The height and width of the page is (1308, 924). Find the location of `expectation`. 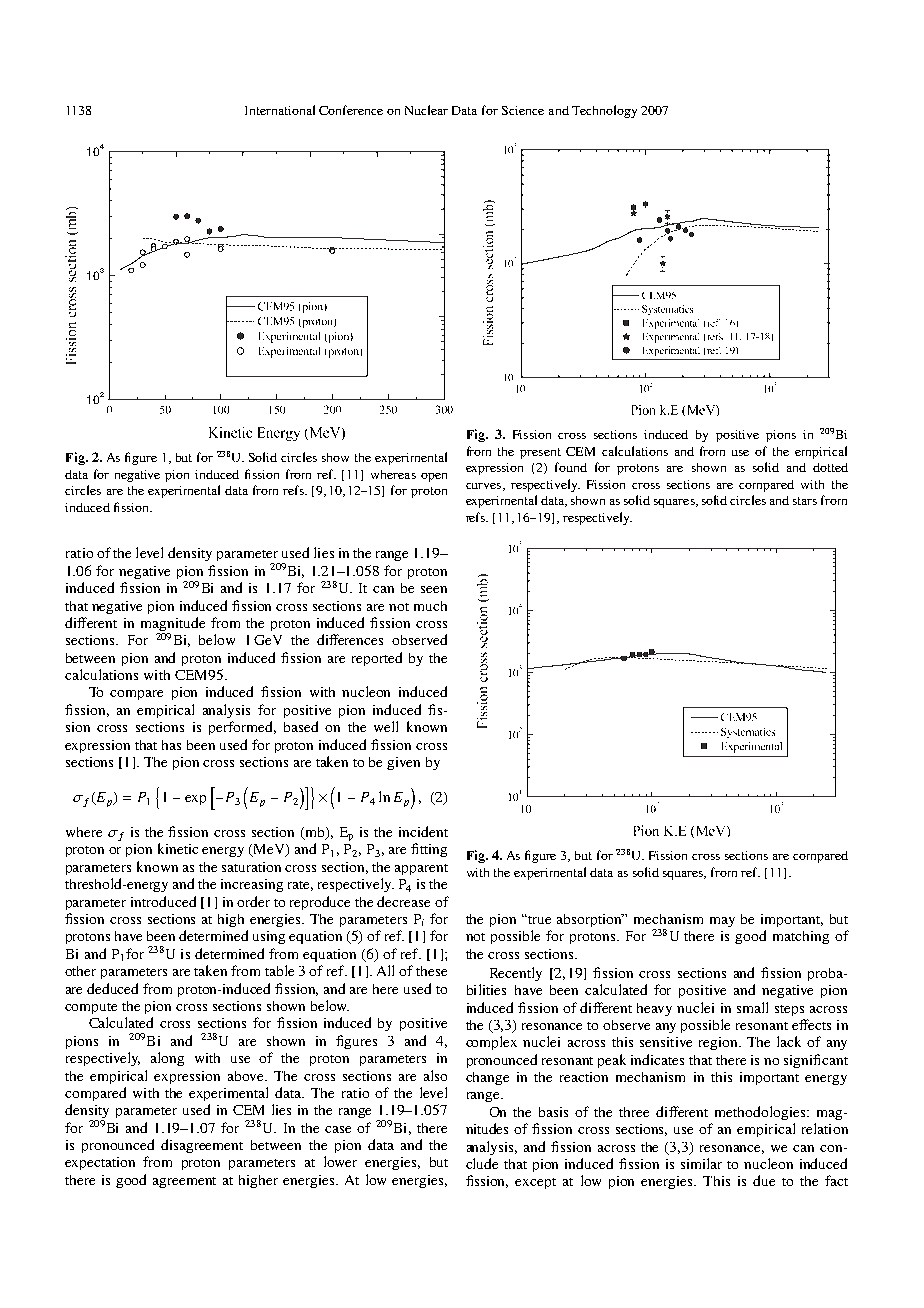

expectation is located at coordinates (100, 1163).
